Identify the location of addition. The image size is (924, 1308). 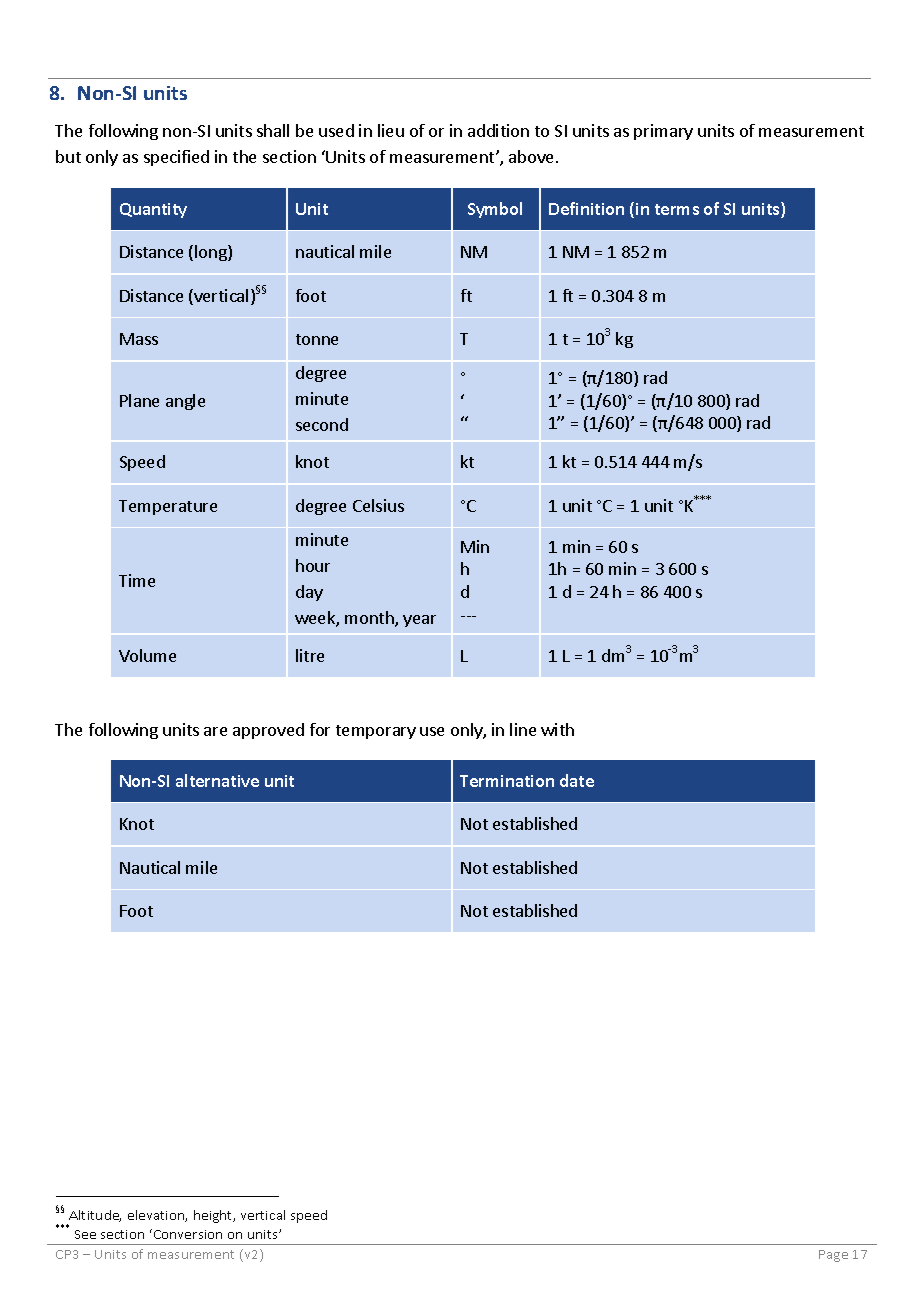
(498, 130).
